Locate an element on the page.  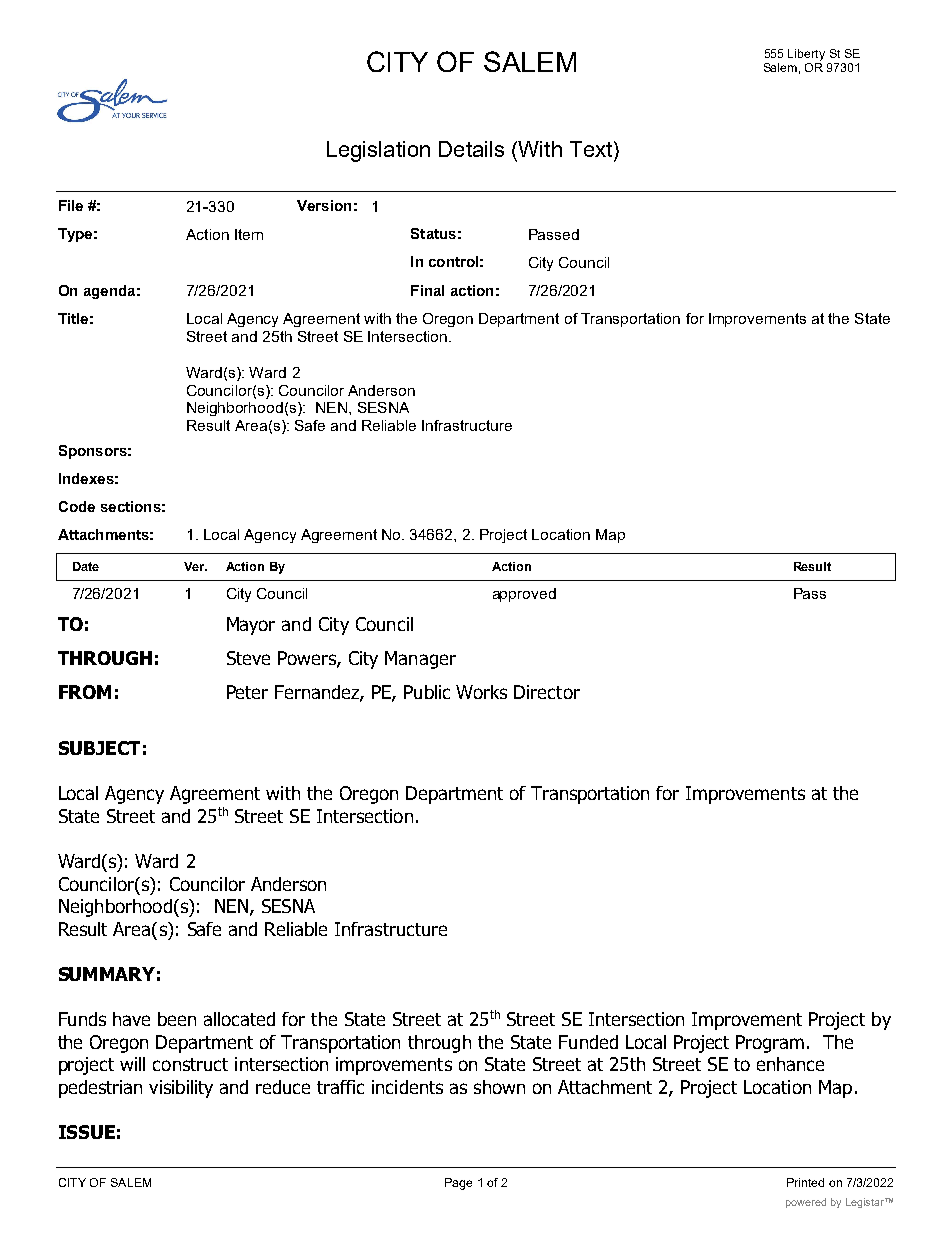
ISSUE is located at coordinates (87, 1132).
